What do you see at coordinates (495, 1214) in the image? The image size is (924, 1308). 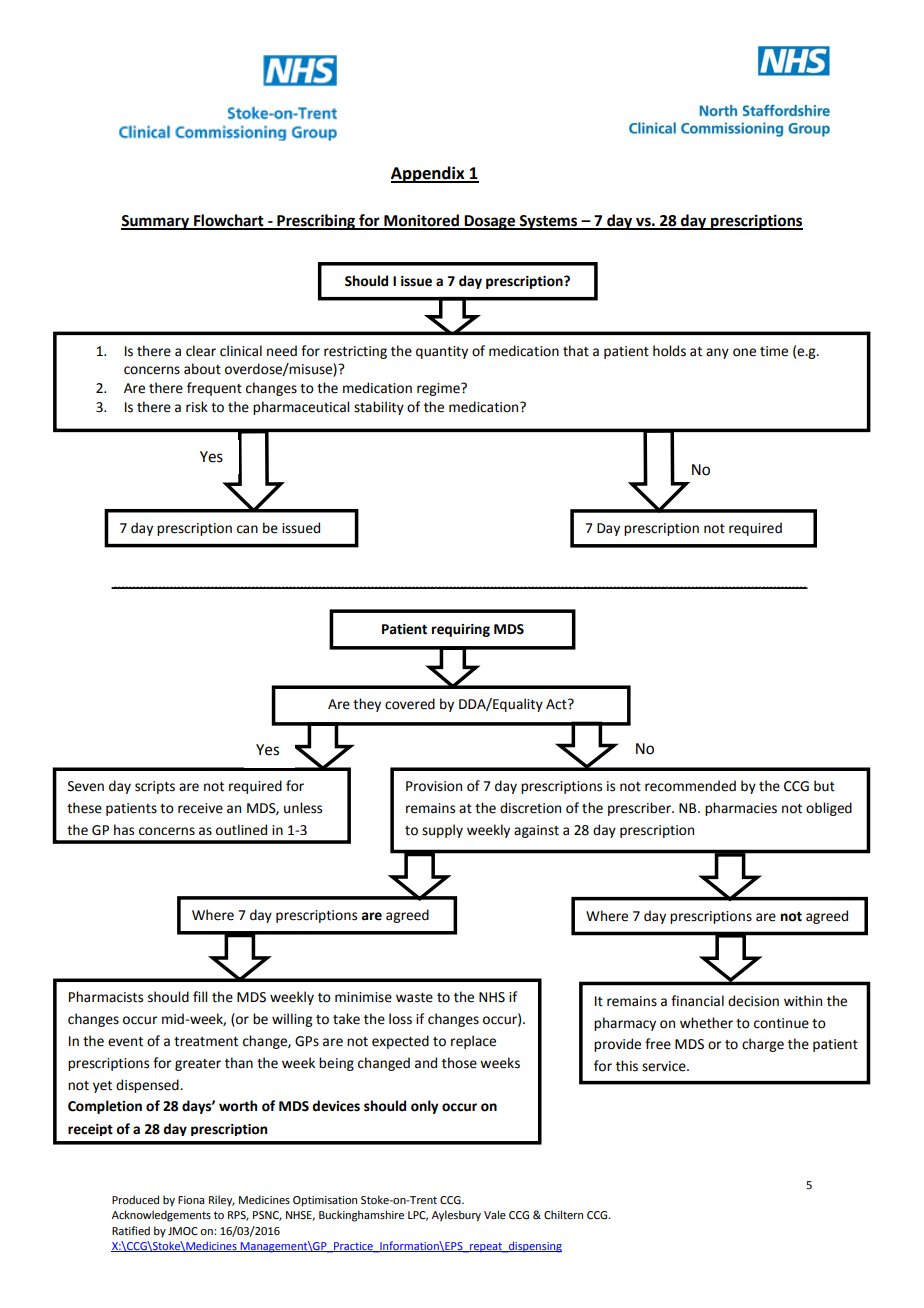 I see `Vale` at bounding box center [495, 1214].
